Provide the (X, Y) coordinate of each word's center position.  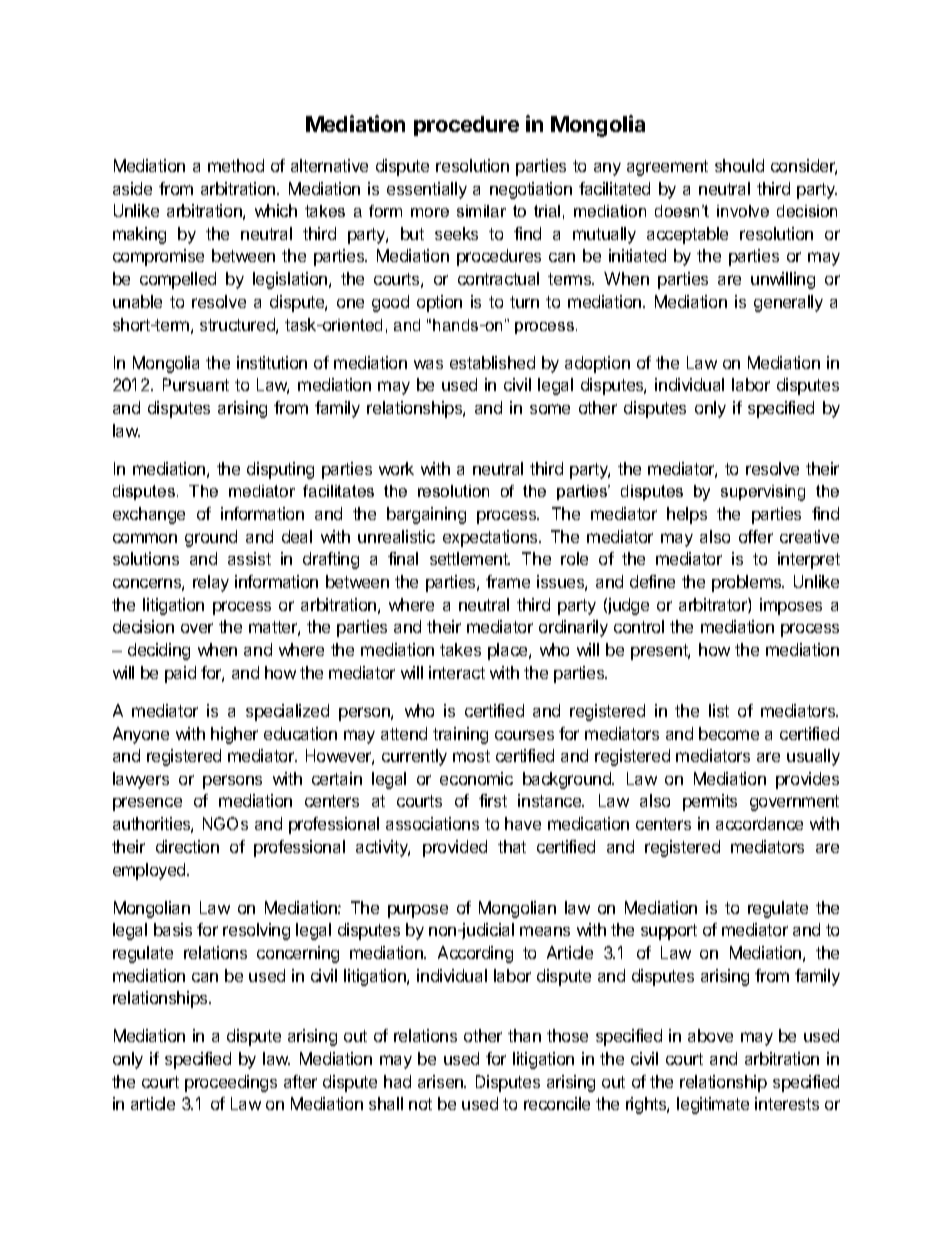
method (236, 165)
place (509, 651)
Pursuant (196, 384)
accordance (759, 823)
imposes (791, 606)
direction (187, 846)
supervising (763, 493)
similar (481, 211)
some (550, 409)
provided (455, 848)
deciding (159, 651)
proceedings (231, 1083)
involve (743, 211)
